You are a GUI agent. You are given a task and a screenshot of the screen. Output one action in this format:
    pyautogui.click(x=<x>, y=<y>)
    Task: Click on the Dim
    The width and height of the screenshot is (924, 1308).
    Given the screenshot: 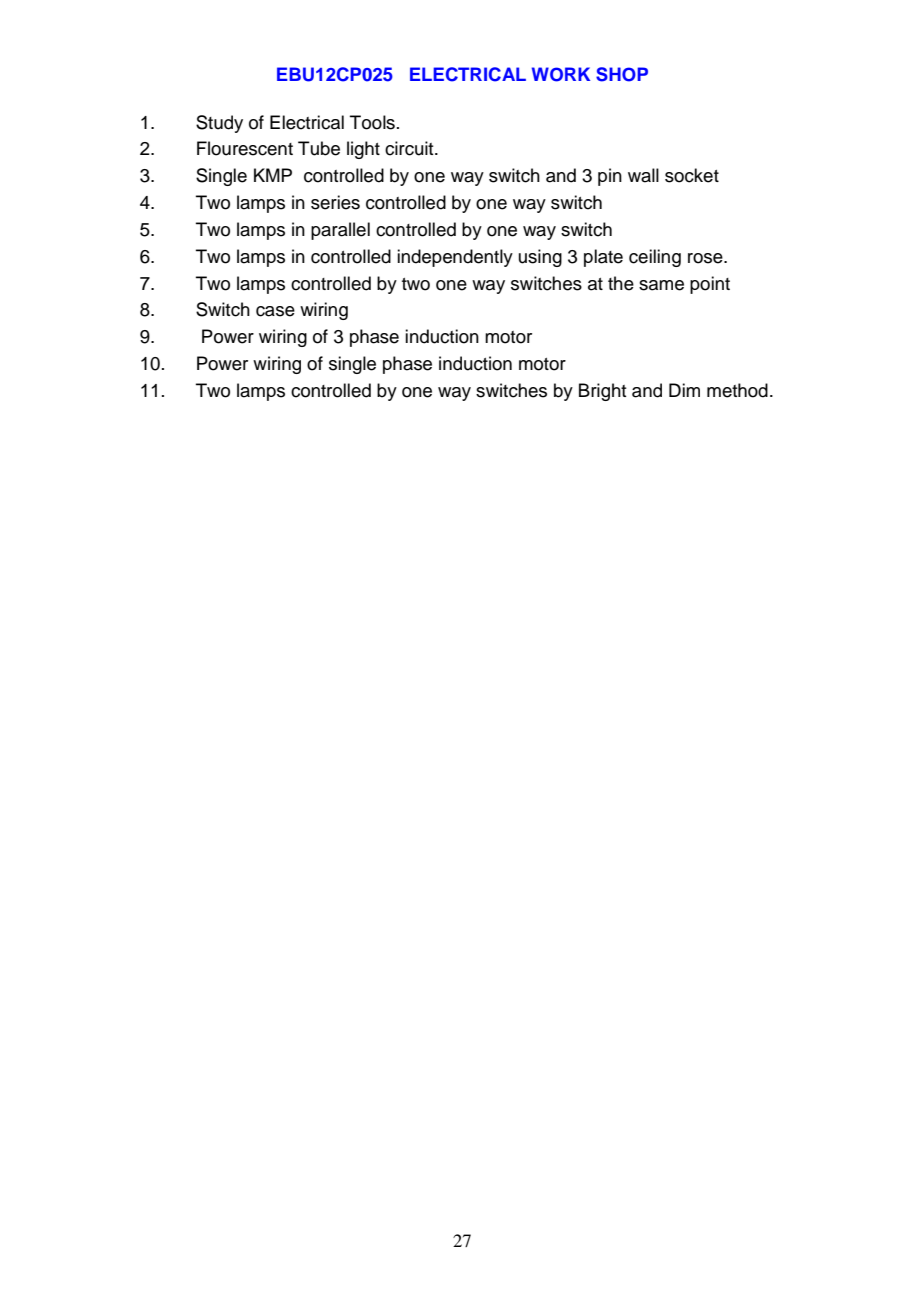 What is the action you would take?
    pyautogui.click(x=684, y=390)
